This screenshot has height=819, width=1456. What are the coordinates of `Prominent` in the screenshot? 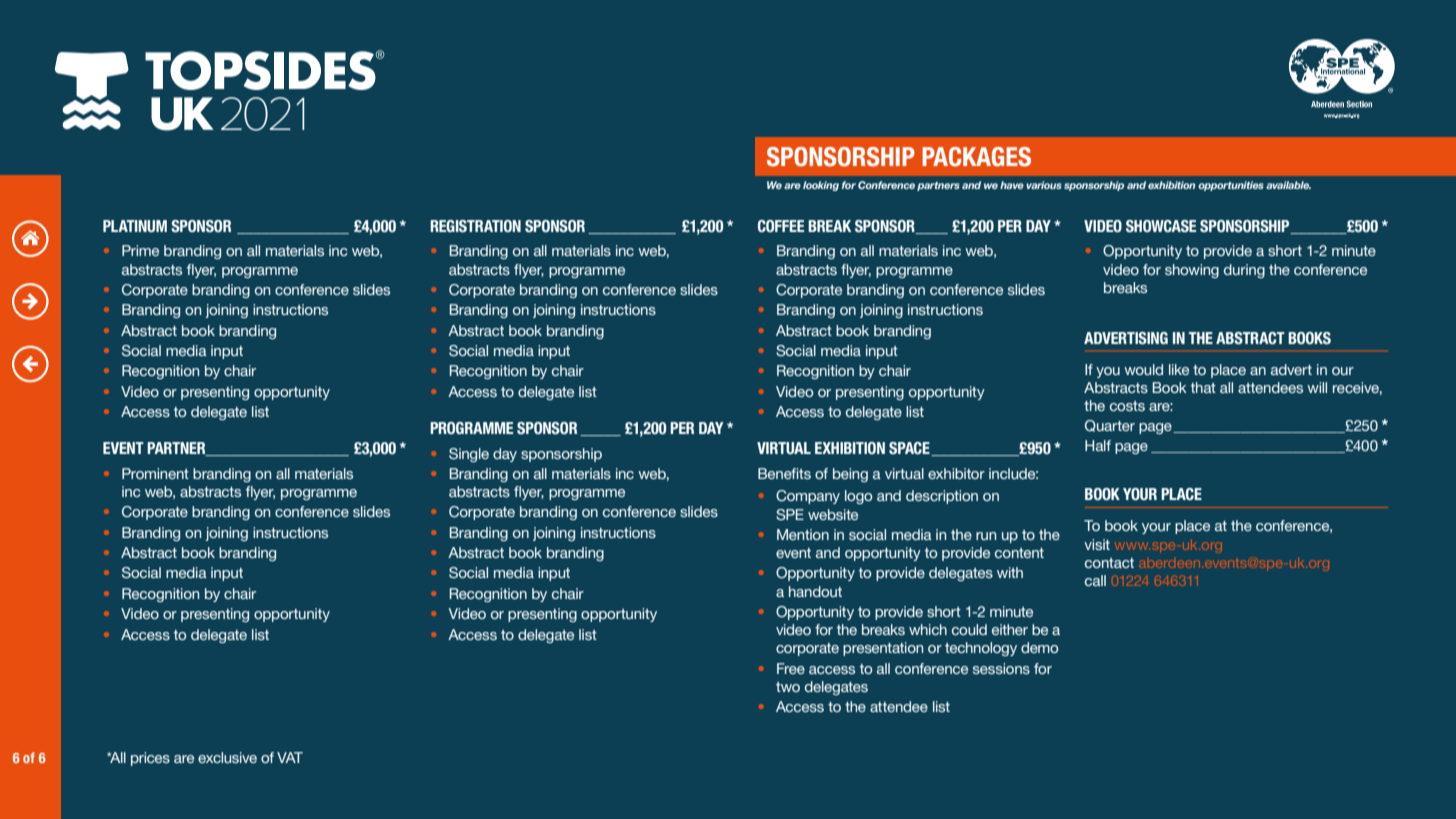 It's located at (155, 473).
